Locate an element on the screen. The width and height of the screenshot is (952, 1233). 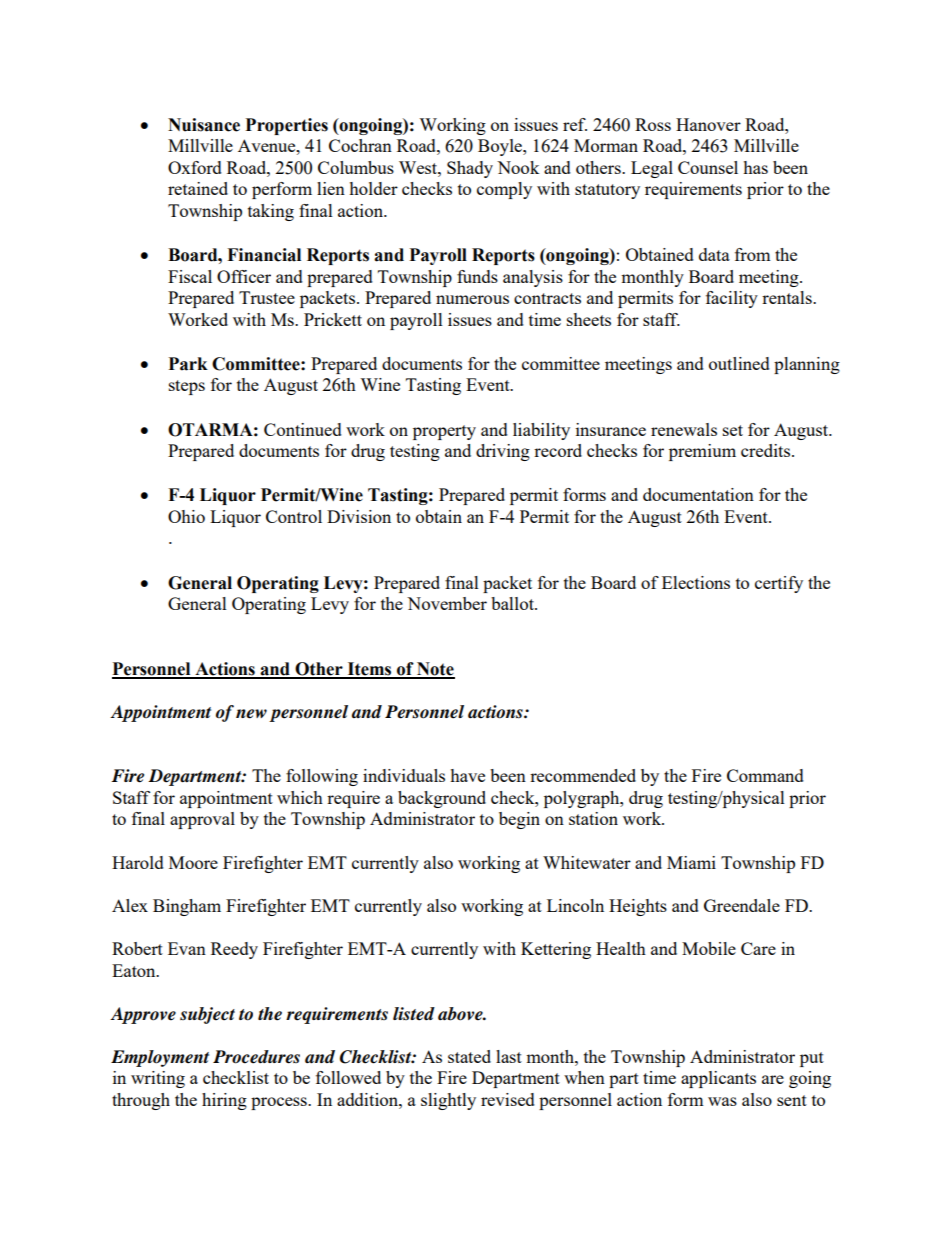
Miami is located at coordinates (691, 862).
